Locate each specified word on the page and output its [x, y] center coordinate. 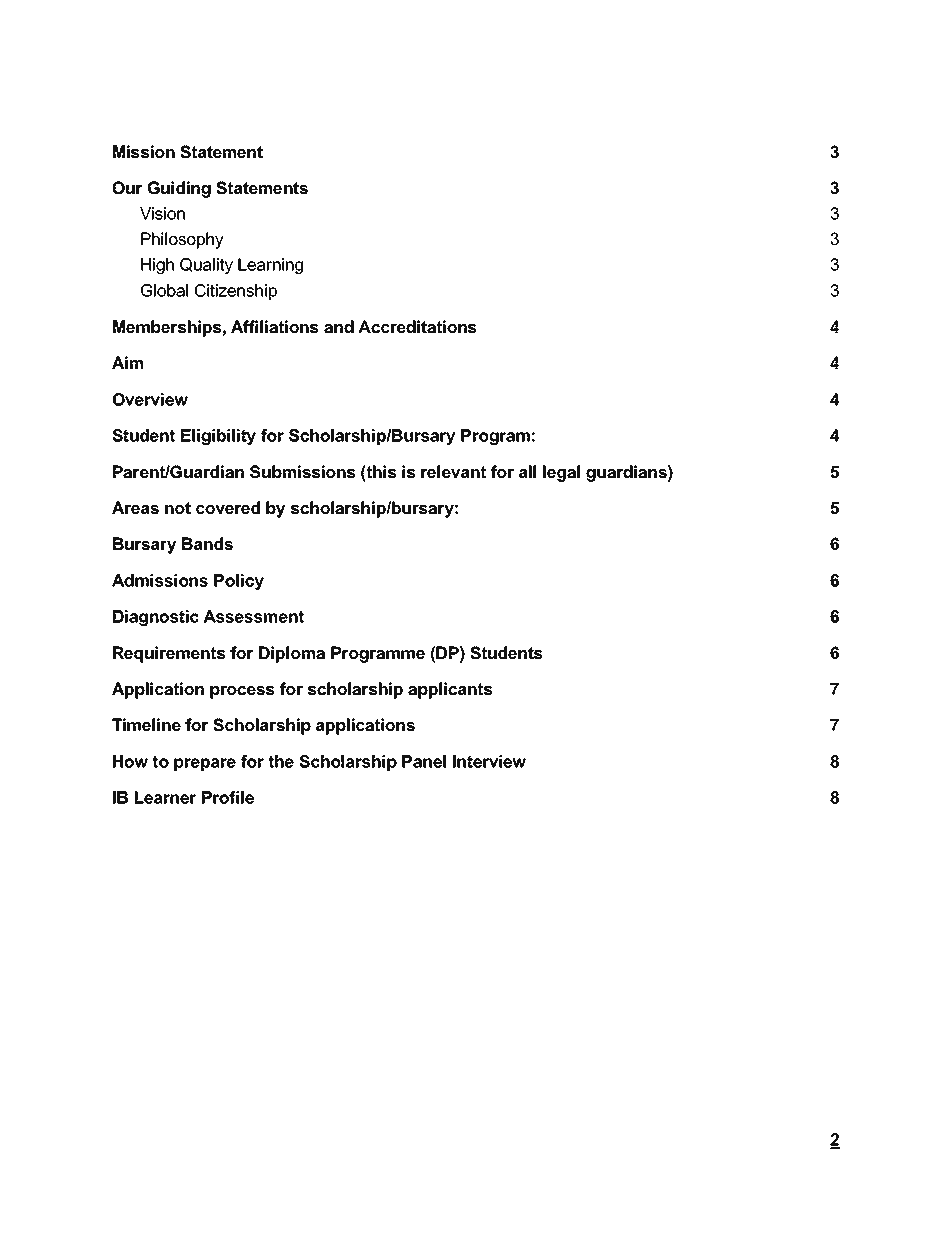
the [281, 761]
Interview [489, 761]
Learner [165, 797]
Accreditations [417, 326]
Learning [270, 266]
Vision [162, 213]
